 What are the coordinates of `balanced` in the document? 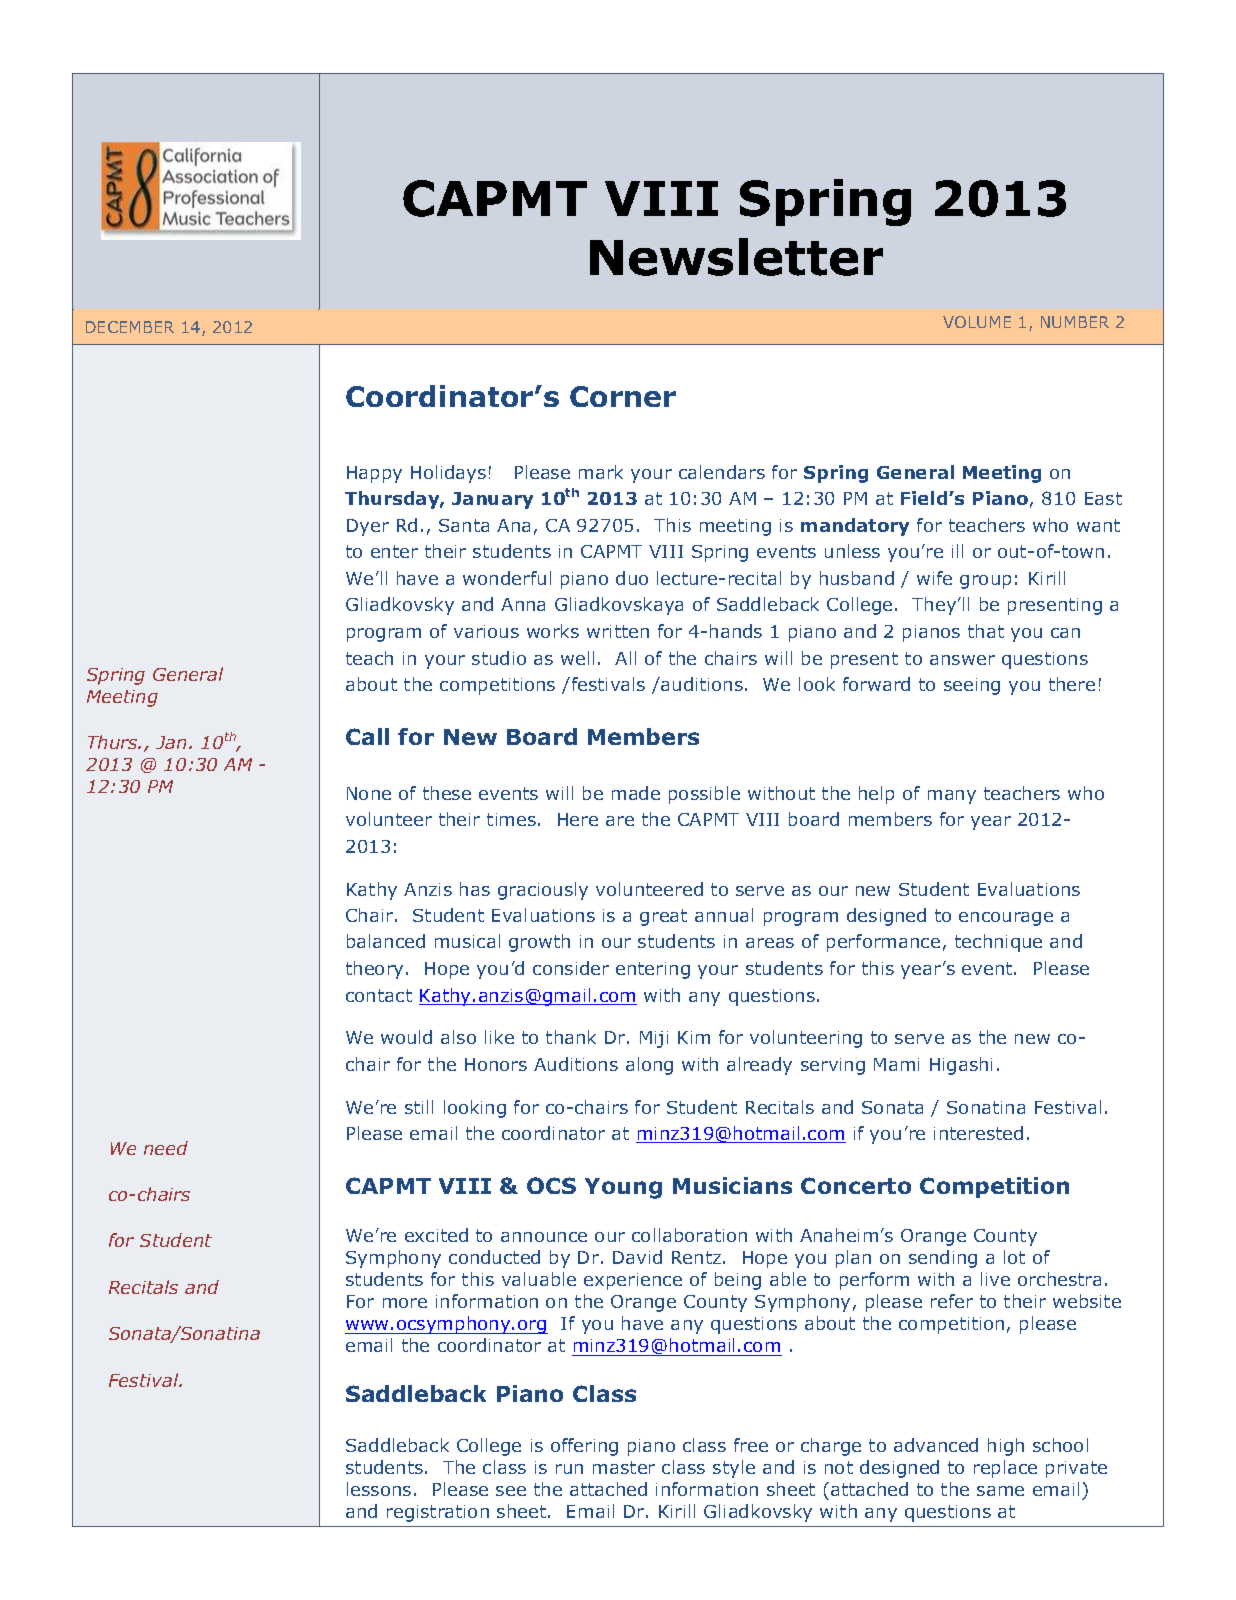 It's located at (386, 941).
